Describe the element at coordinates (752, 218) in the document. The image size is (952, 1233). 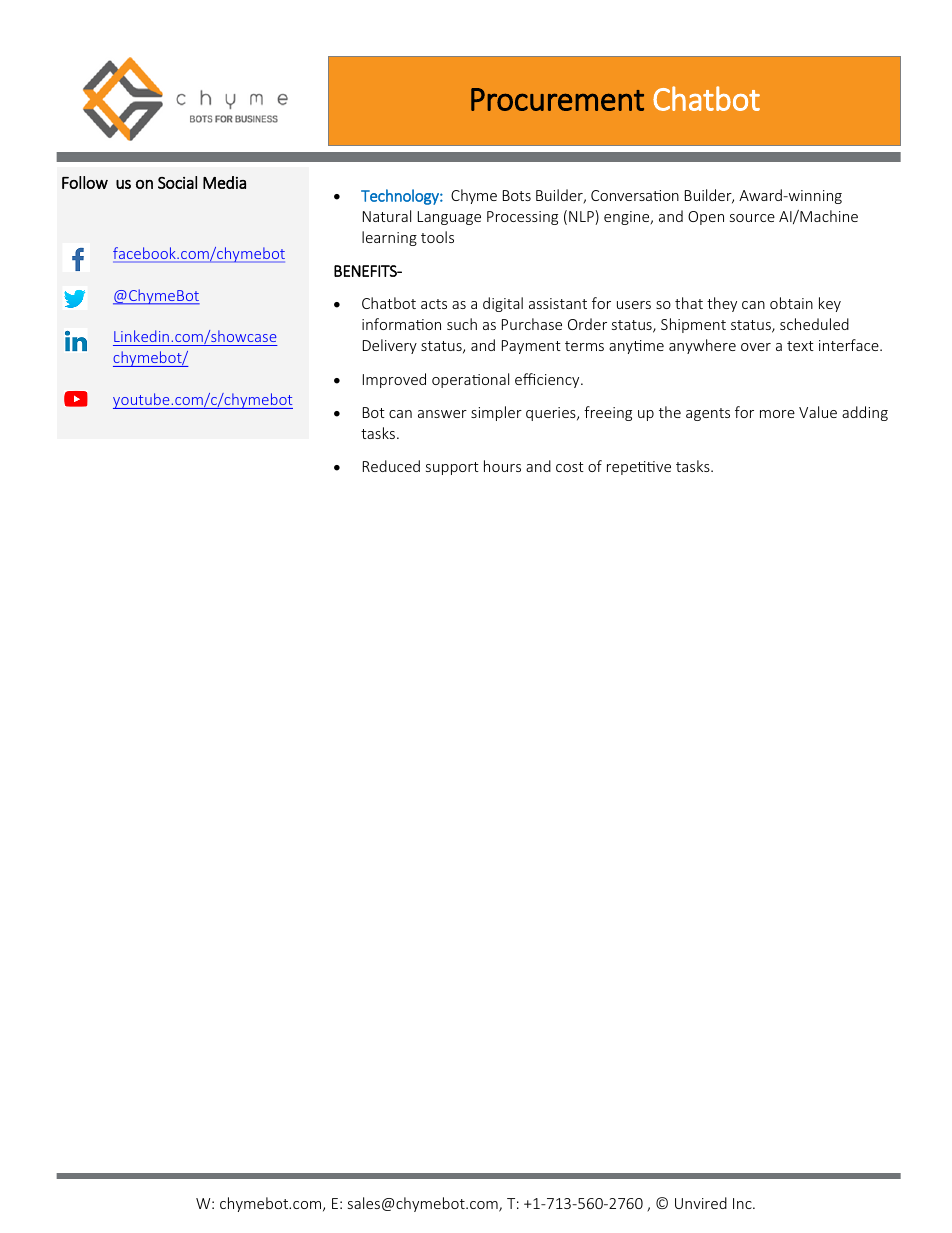
I see `source` at that location.
